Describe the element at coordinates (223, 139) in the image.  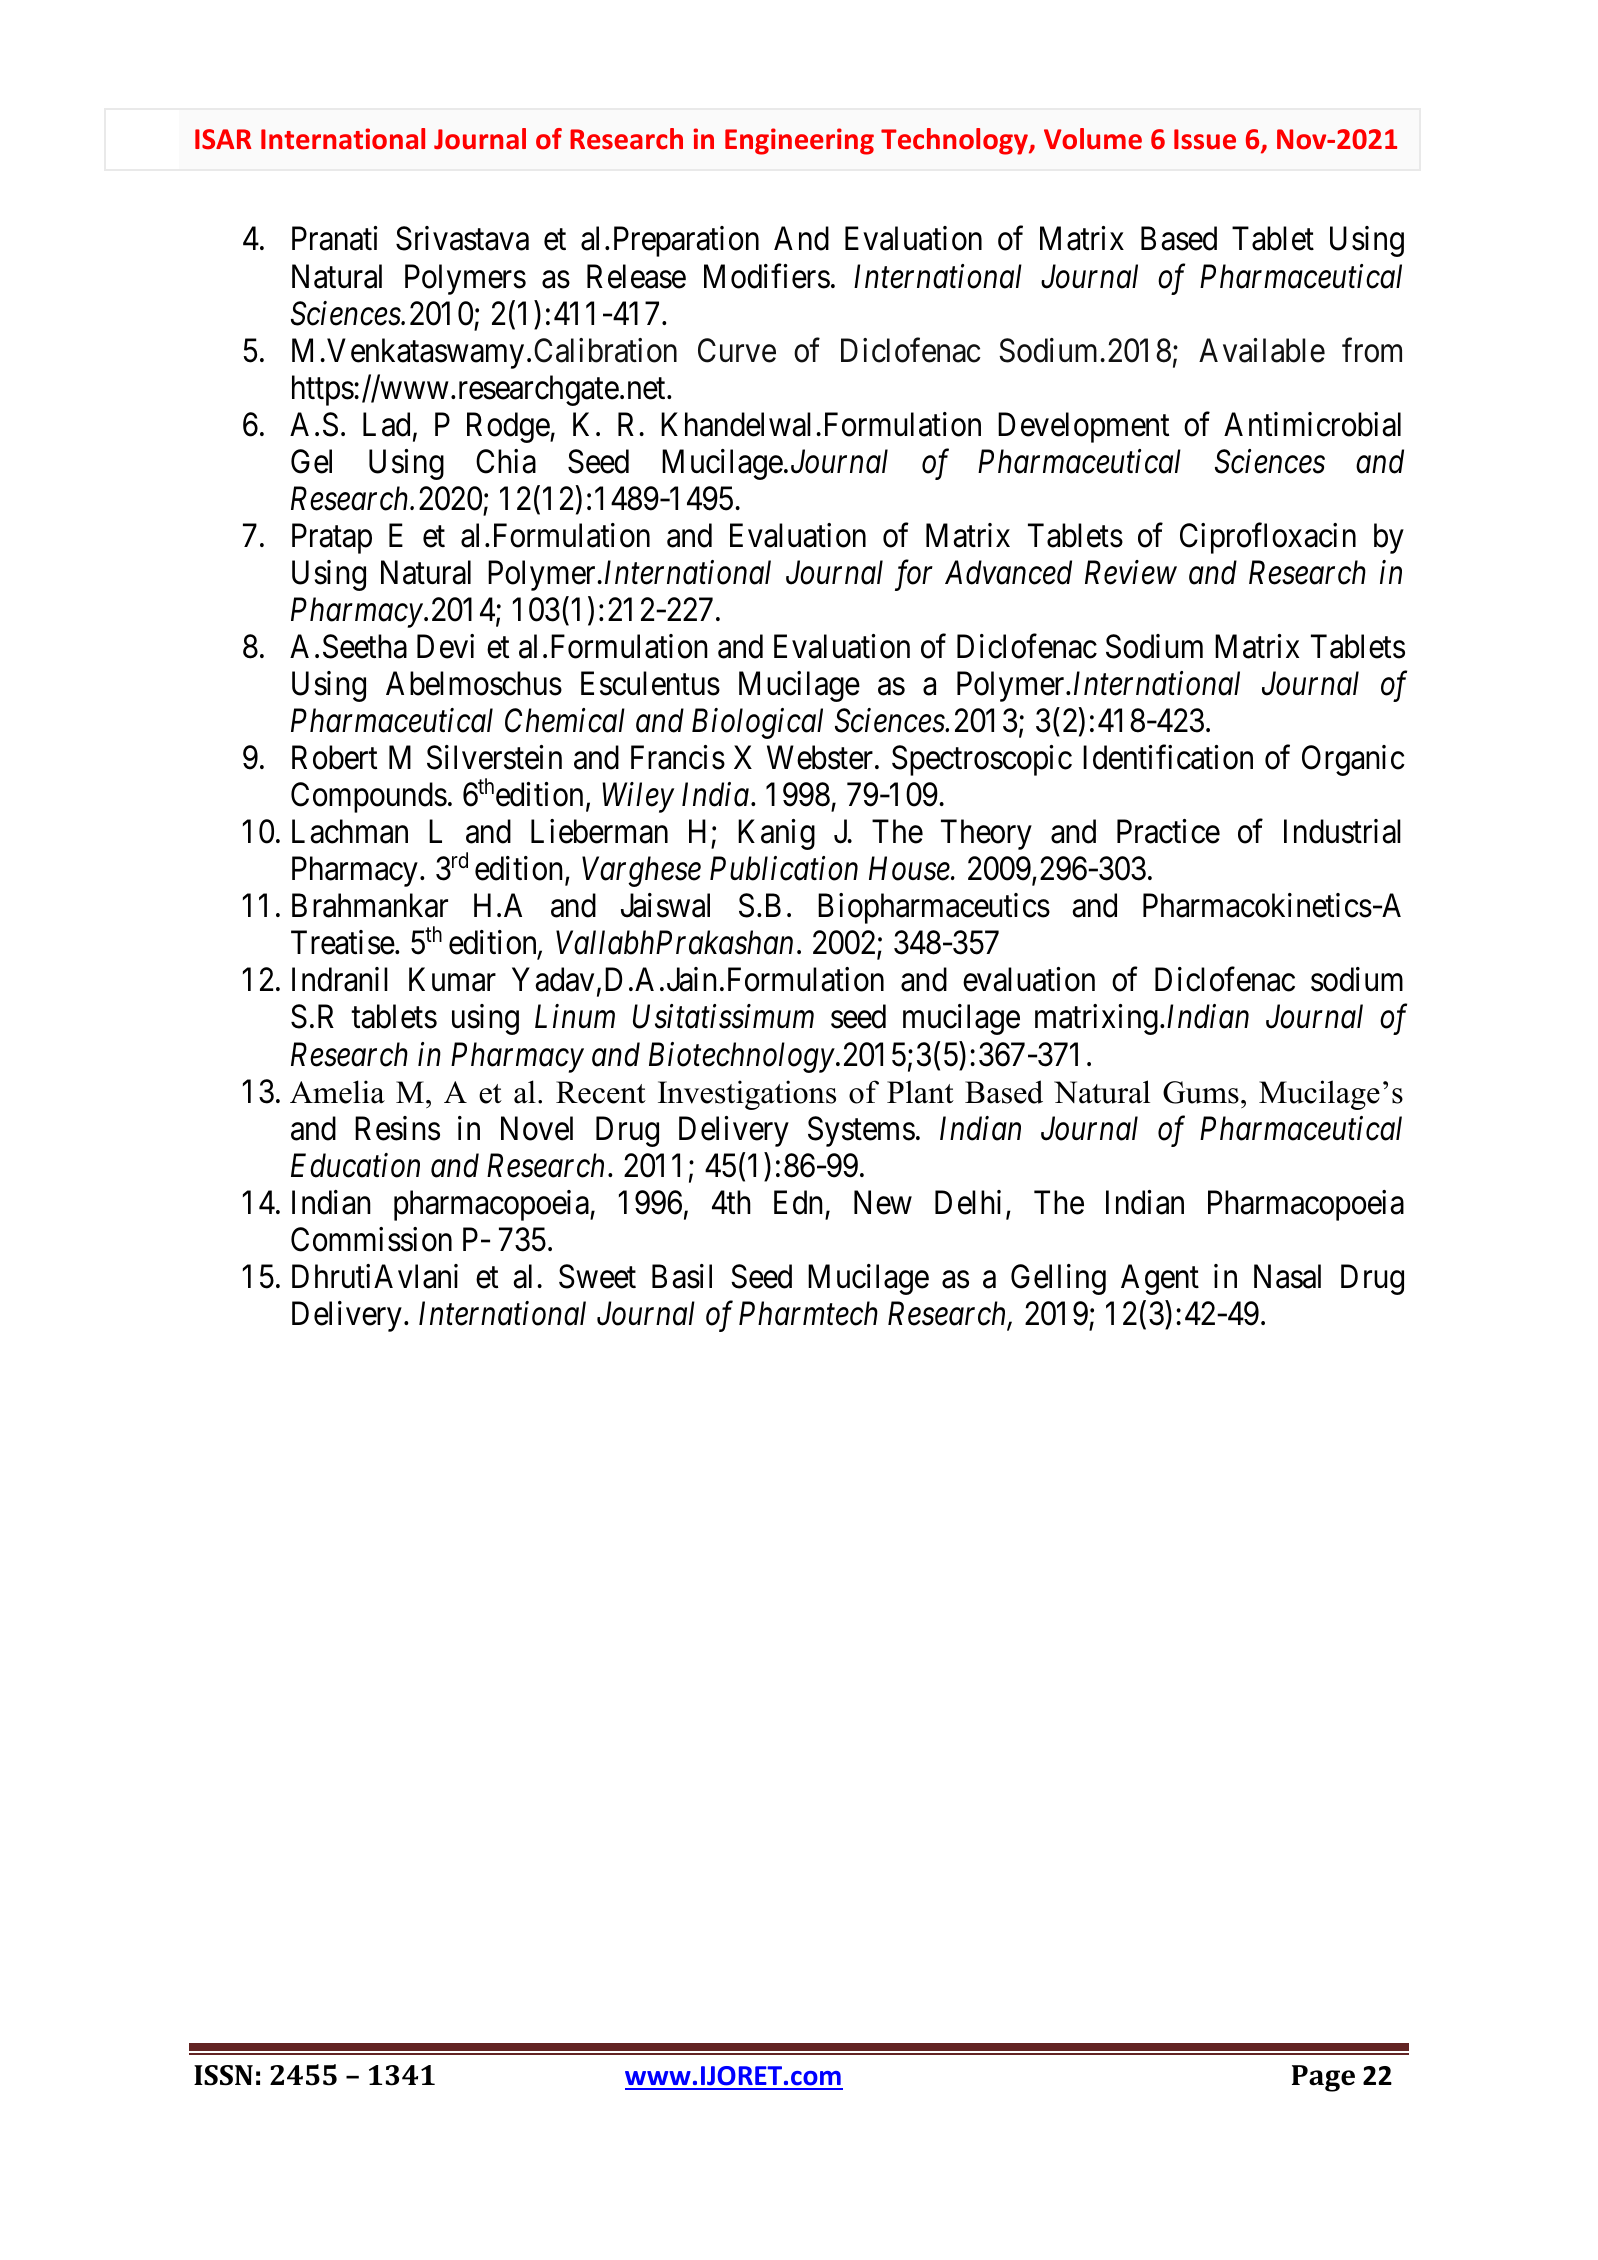
I see `ISAR` at that location.
